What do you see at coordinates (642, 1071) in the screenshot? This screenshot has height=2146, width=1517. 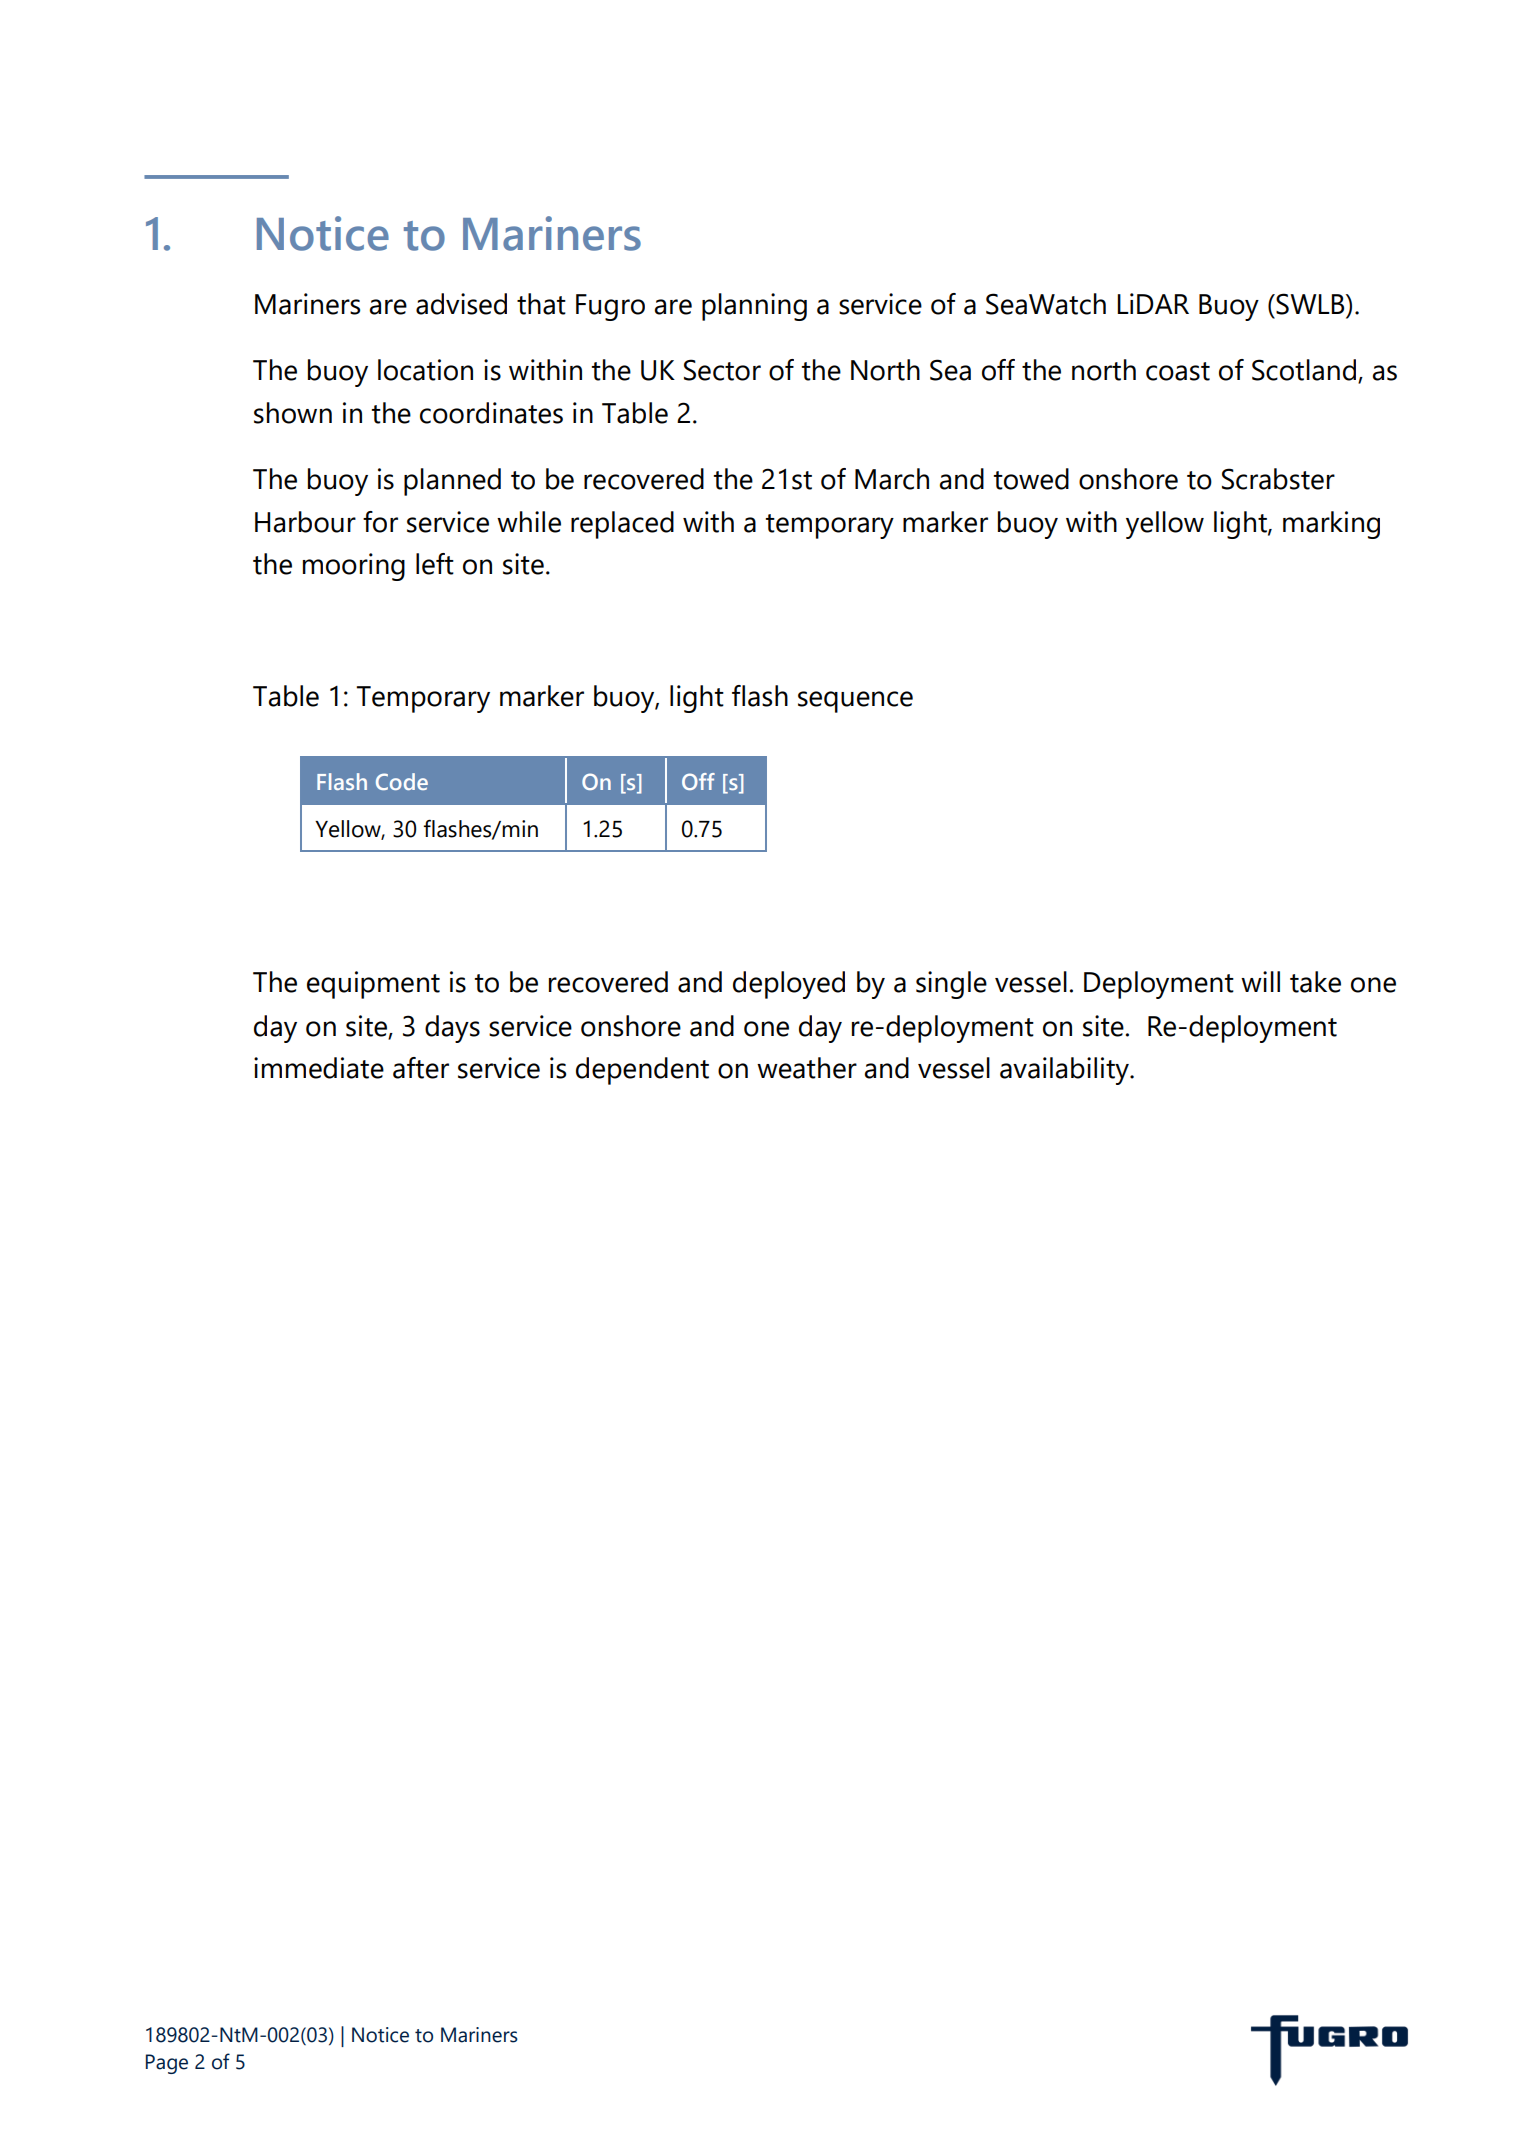 I see `dependent` at bounding box center [642, 1071].
